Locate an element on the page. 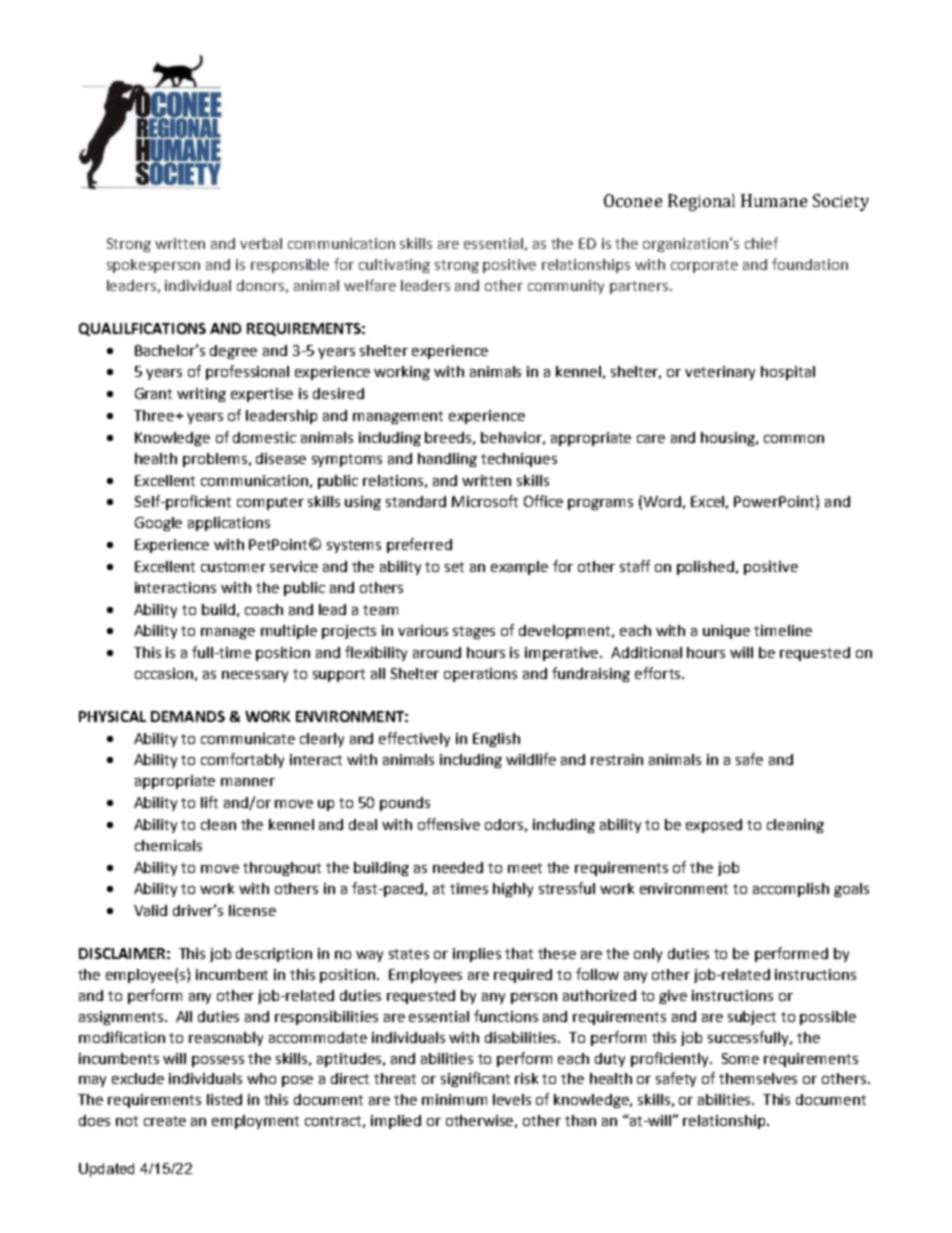 The image size is (952, 1233). accomplish is located at coordinates (791, 890).
